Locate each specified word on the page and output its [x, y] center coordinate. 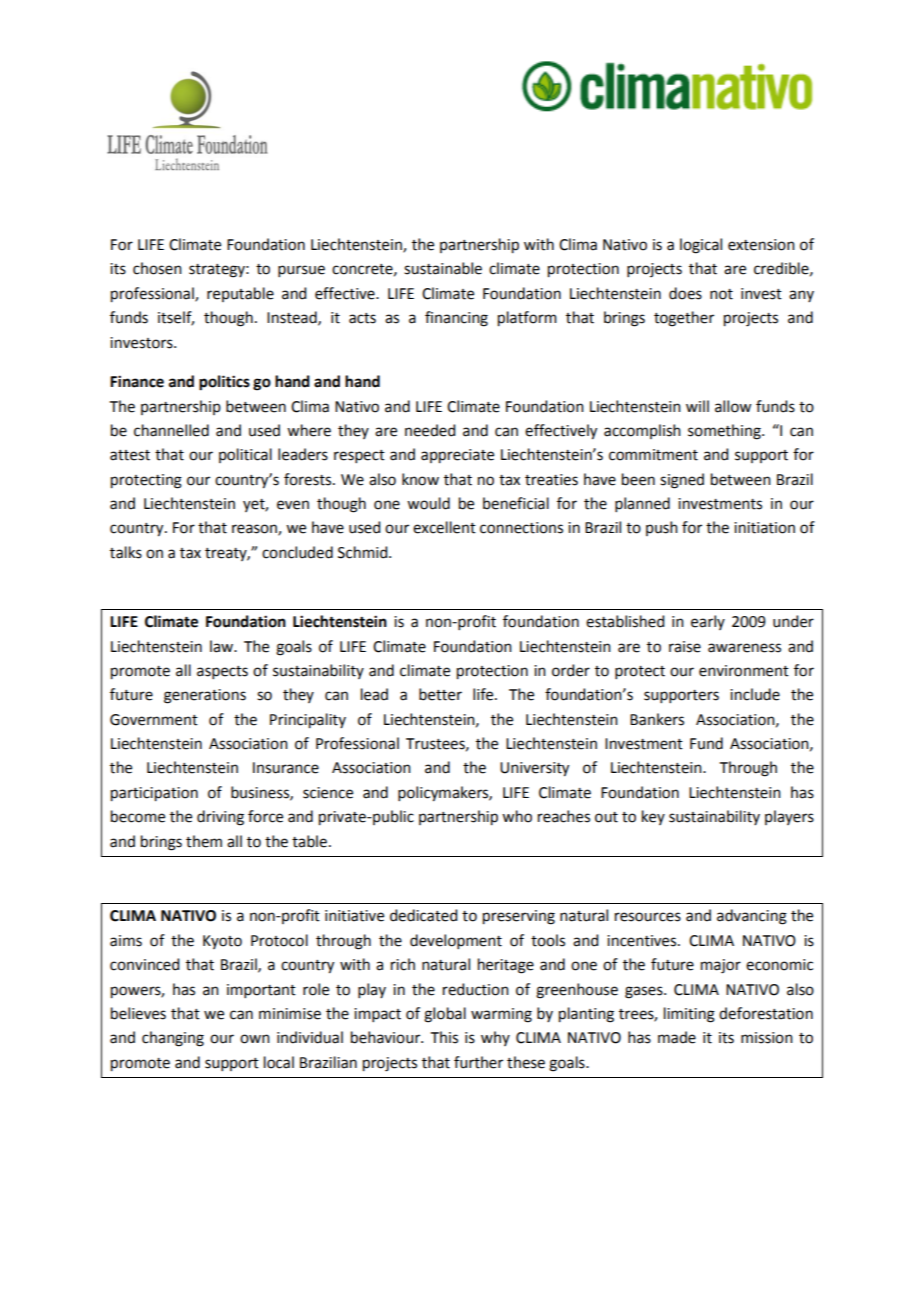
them [204, 841]
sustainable [443, 268]
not [721, 294]
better [440, 694]
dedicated [423, 915]
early [708, 622]
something [725, 432]
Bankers [657, 719]
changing [173, 1039]
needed [430, 430]
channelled [171, 430]
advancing [752, 917]
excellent [444, 527]
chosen [157, 268]
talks [126, 552]
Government [154, 720]
